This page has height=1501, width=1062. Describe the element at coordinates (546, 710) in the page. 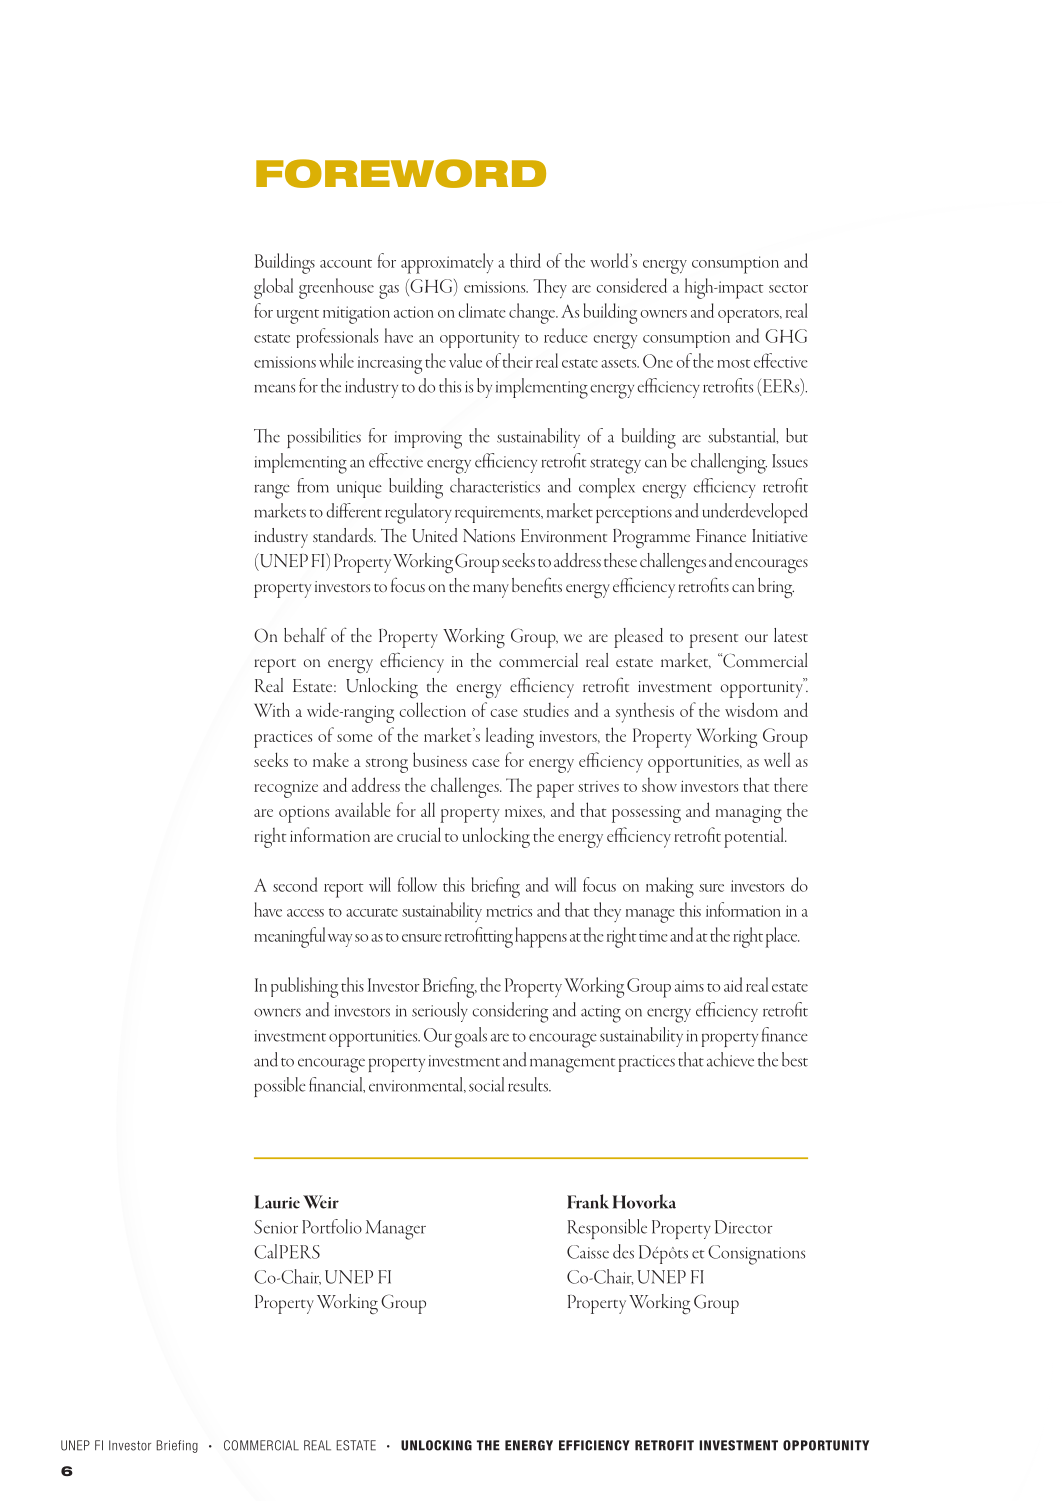

I see `studies` at that location.
